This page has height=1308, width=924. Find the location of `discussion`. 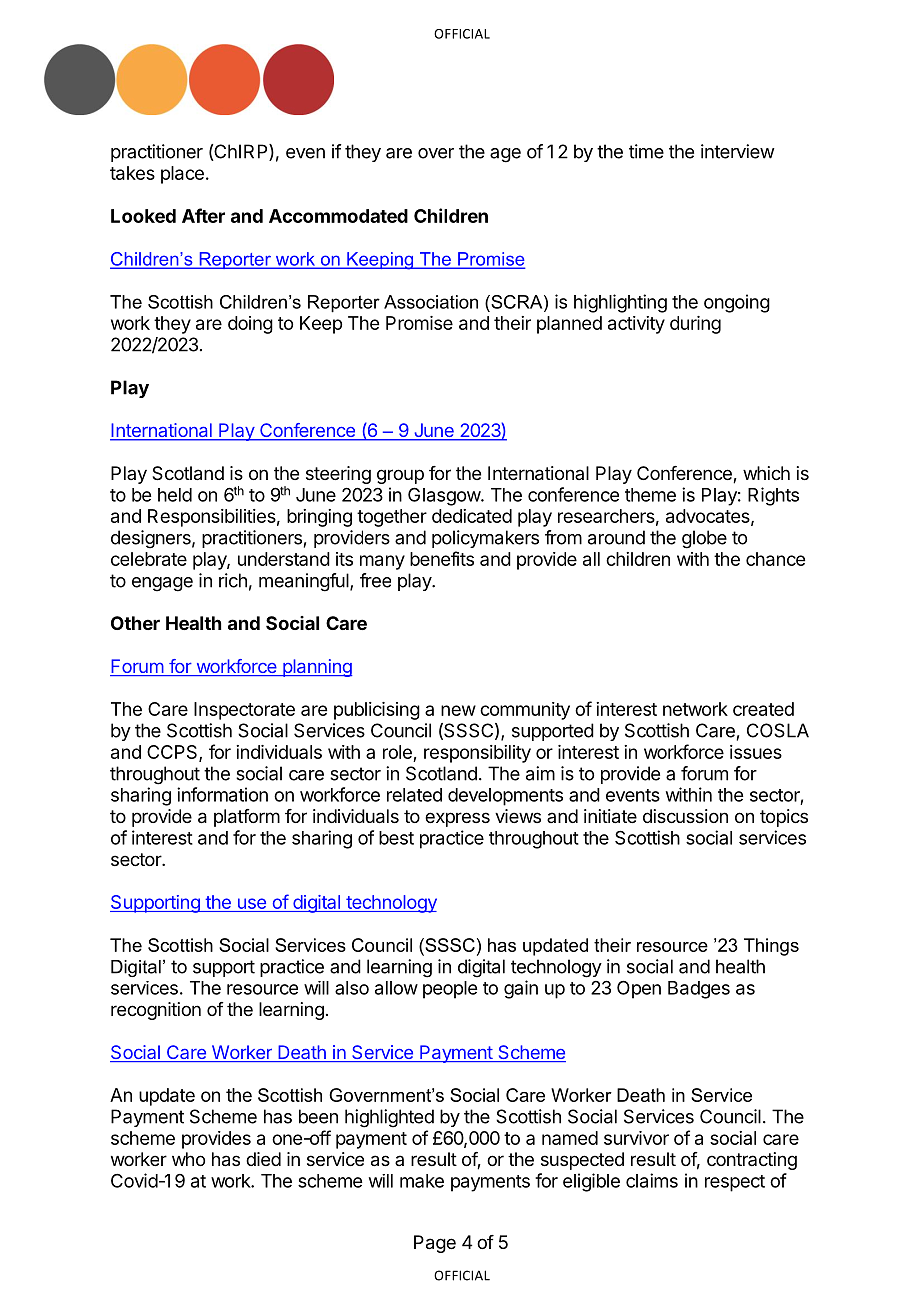

discussion is located at coordinates (685, 816).
